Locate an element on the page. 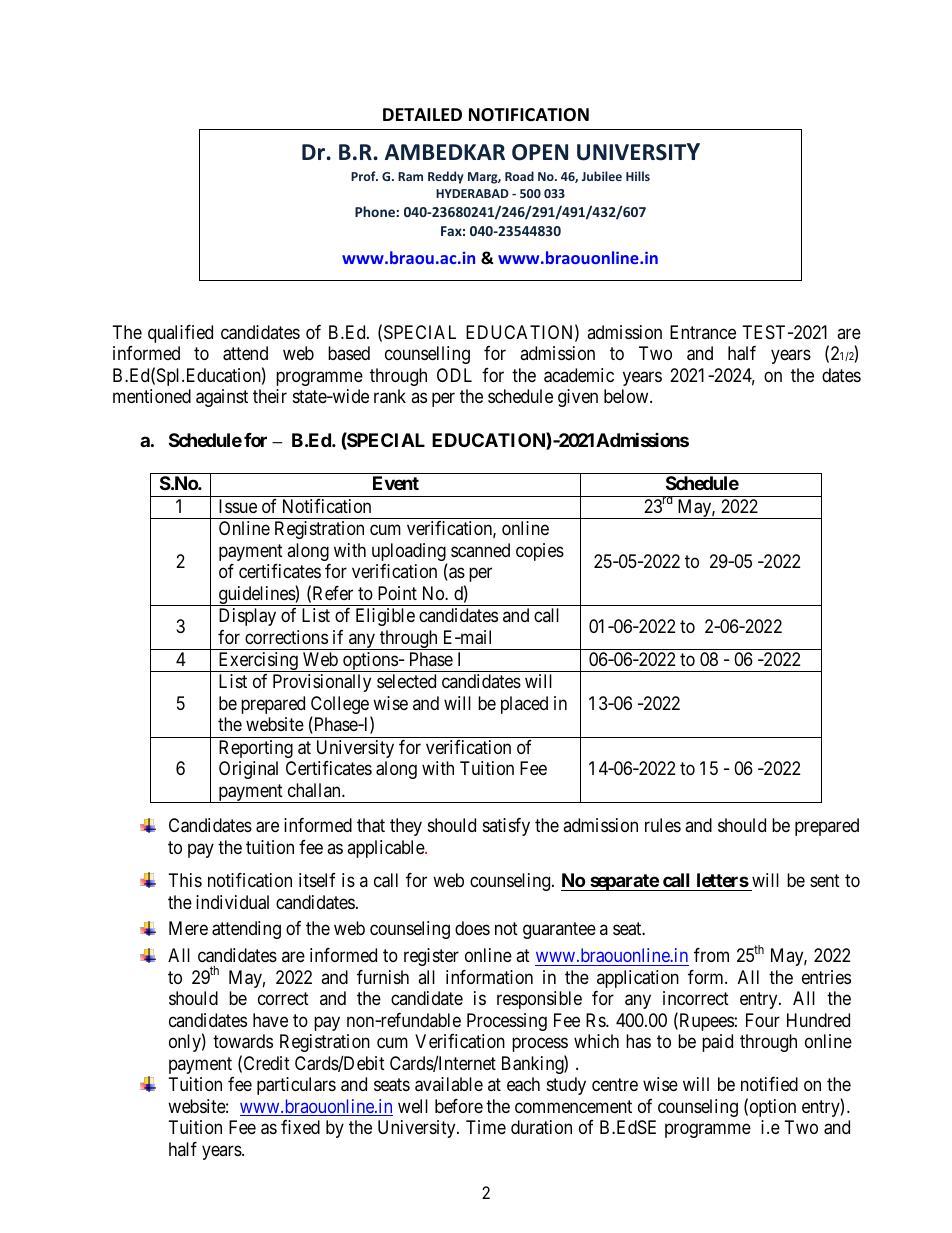 This page has height=1233, width=952. rules is located at coordinates (663, 825).
